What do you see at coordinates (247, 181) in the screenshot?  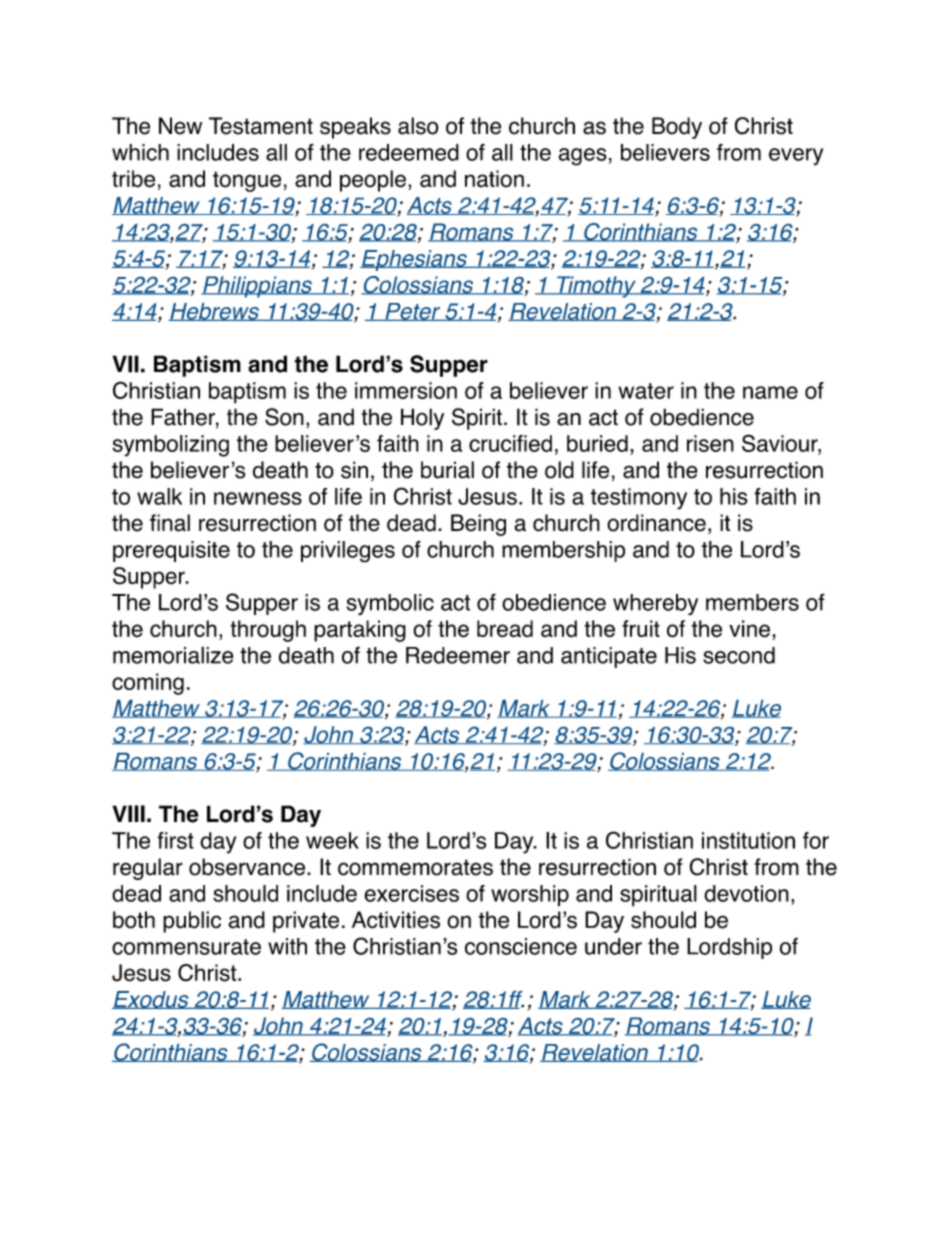 I see `tongue` at bounding box center [247, 181].
